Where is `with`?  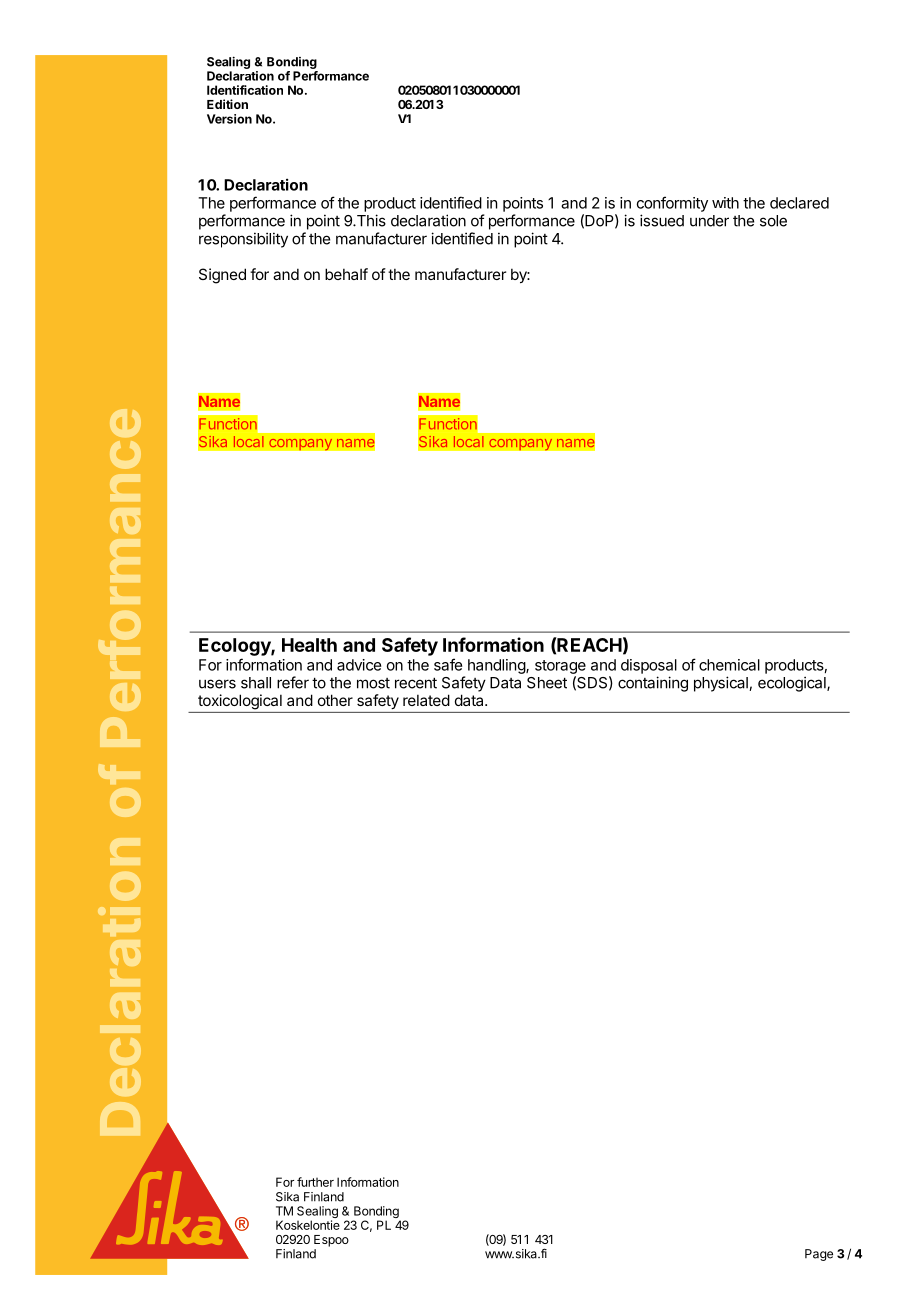 with is located at coordinates (725, 203).
